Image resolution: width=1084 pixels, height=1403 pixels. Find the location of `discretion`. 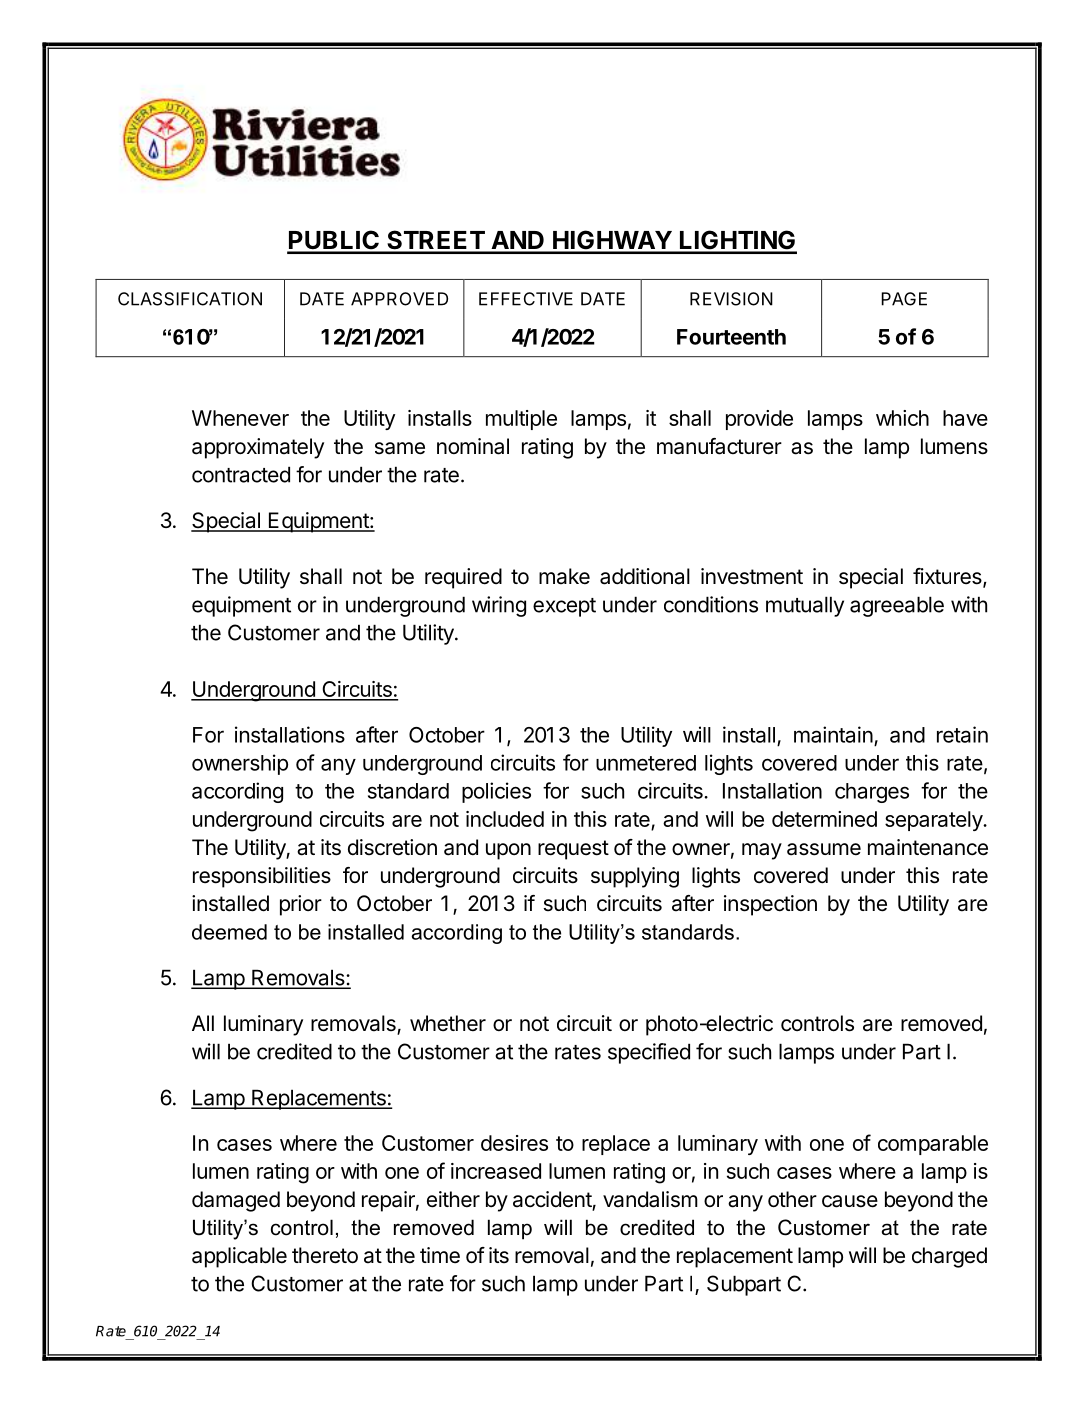

discretion is located at coordinates (392, 847).
